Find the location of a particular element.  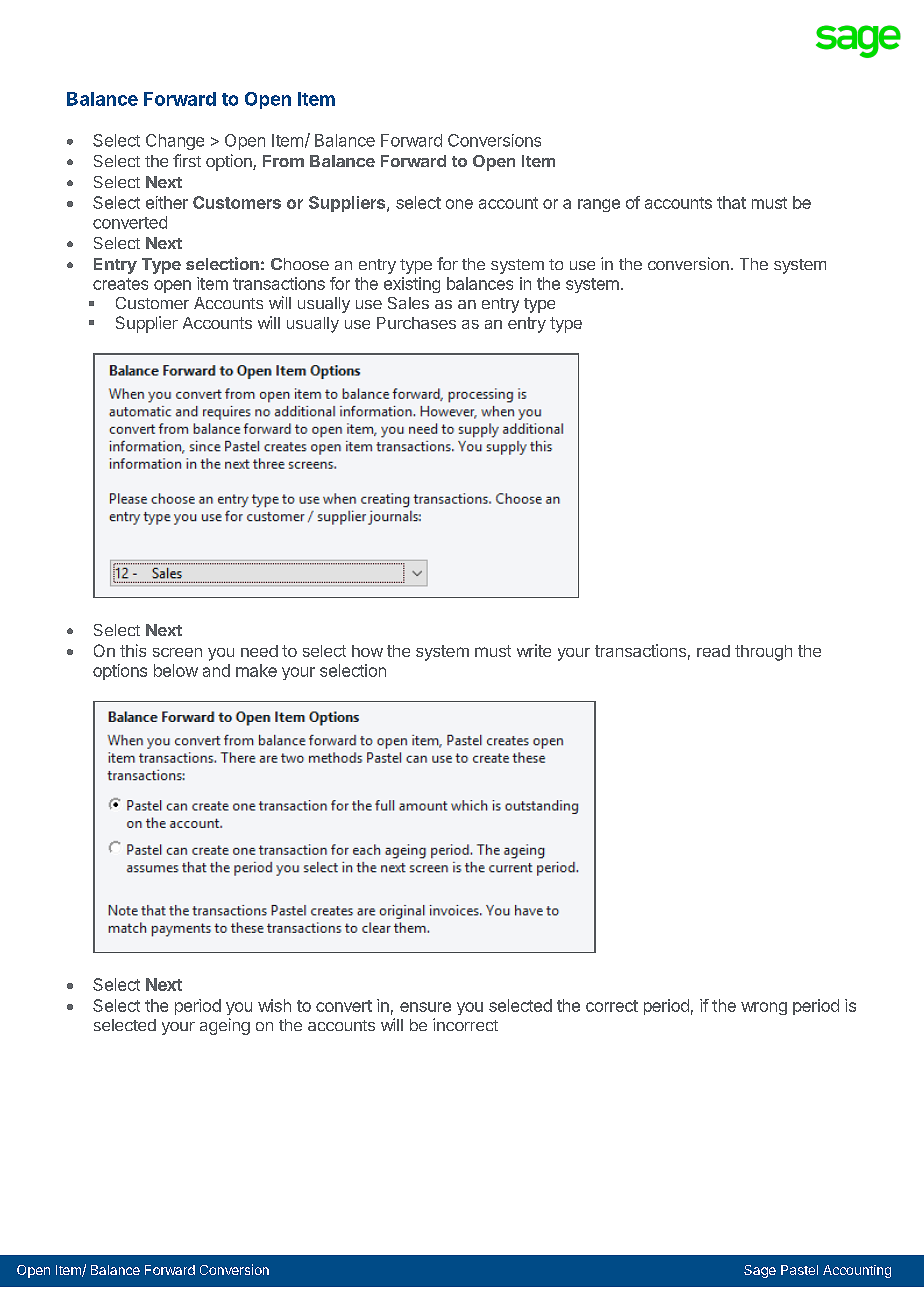

and is located at coordinates (216, 670).
